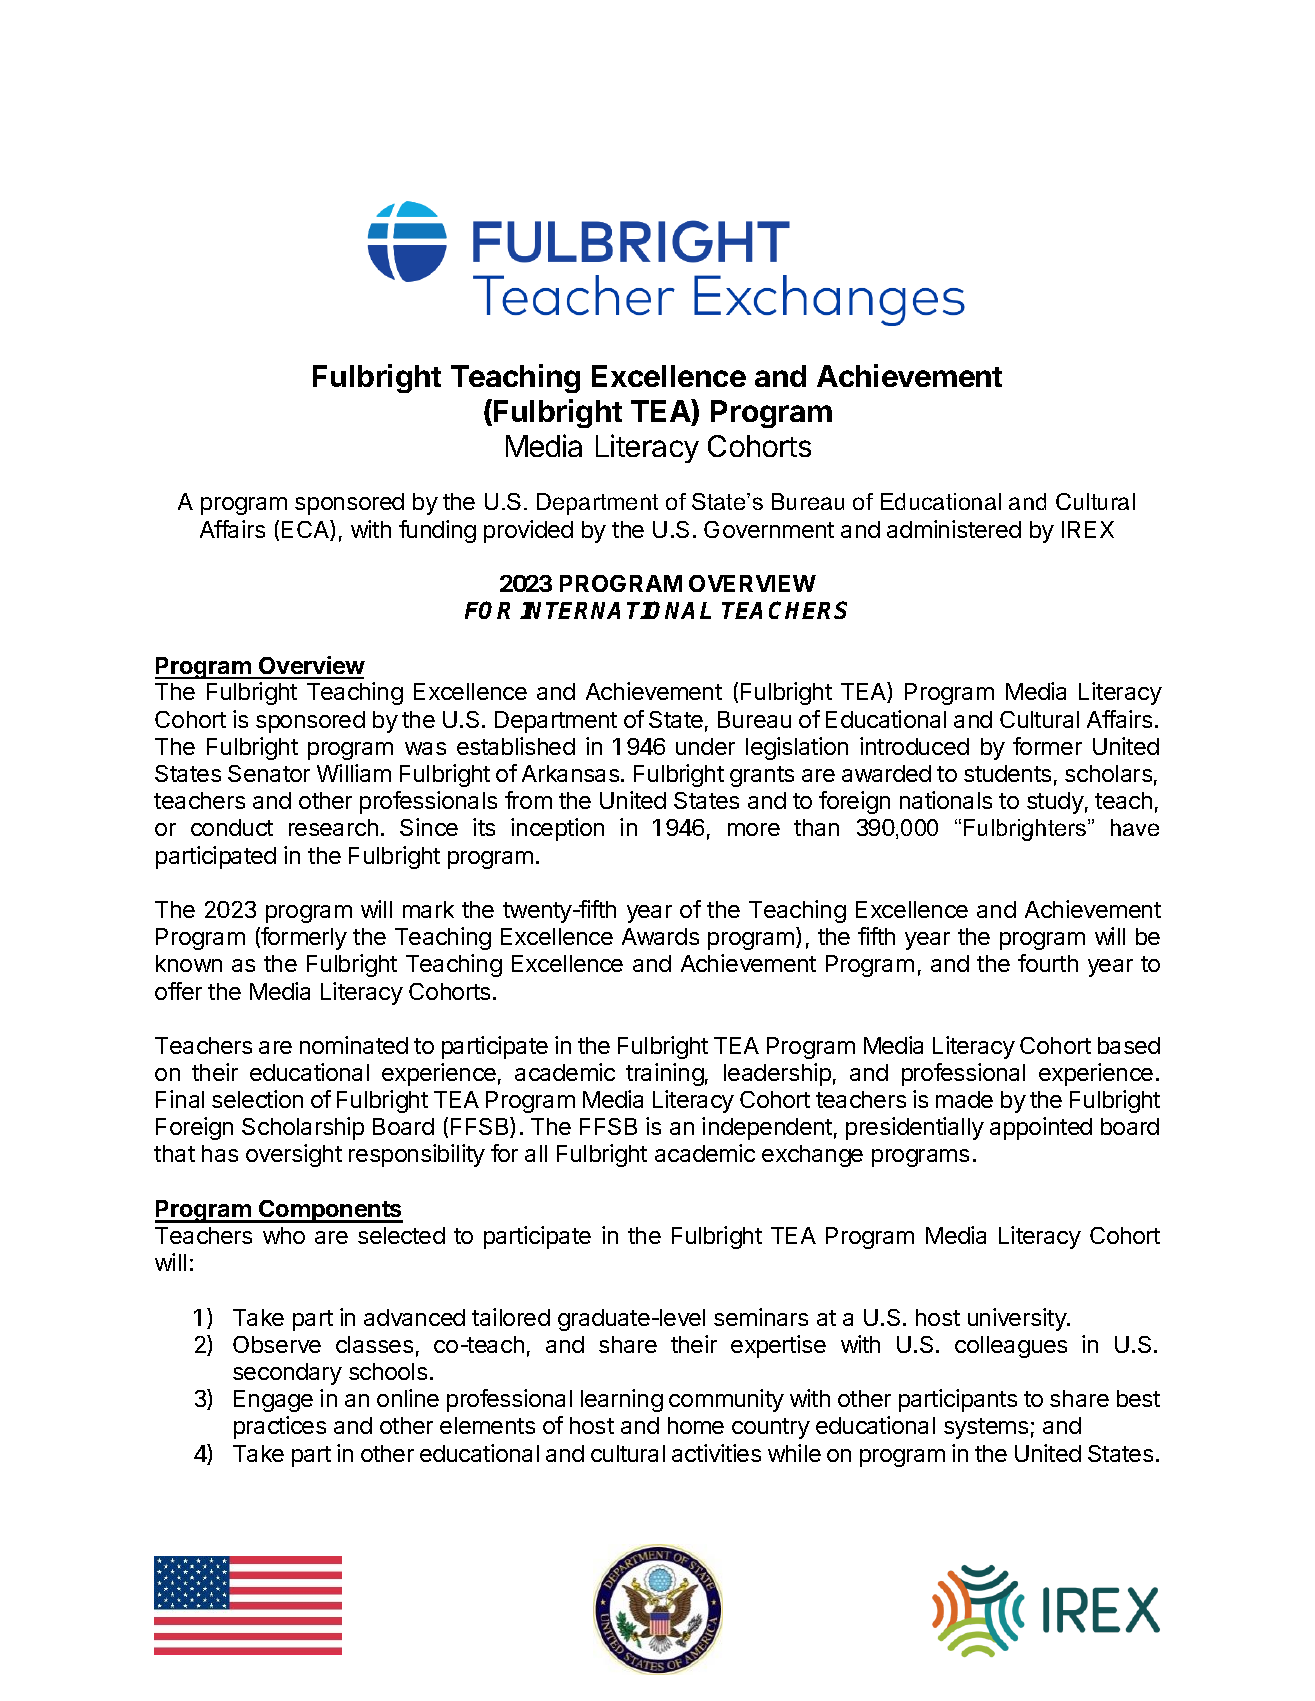 This screenshot has width=1315, height=1701. Describe the element at coordinates (954, 529) in the screenshot. I see `administered` at that location.
